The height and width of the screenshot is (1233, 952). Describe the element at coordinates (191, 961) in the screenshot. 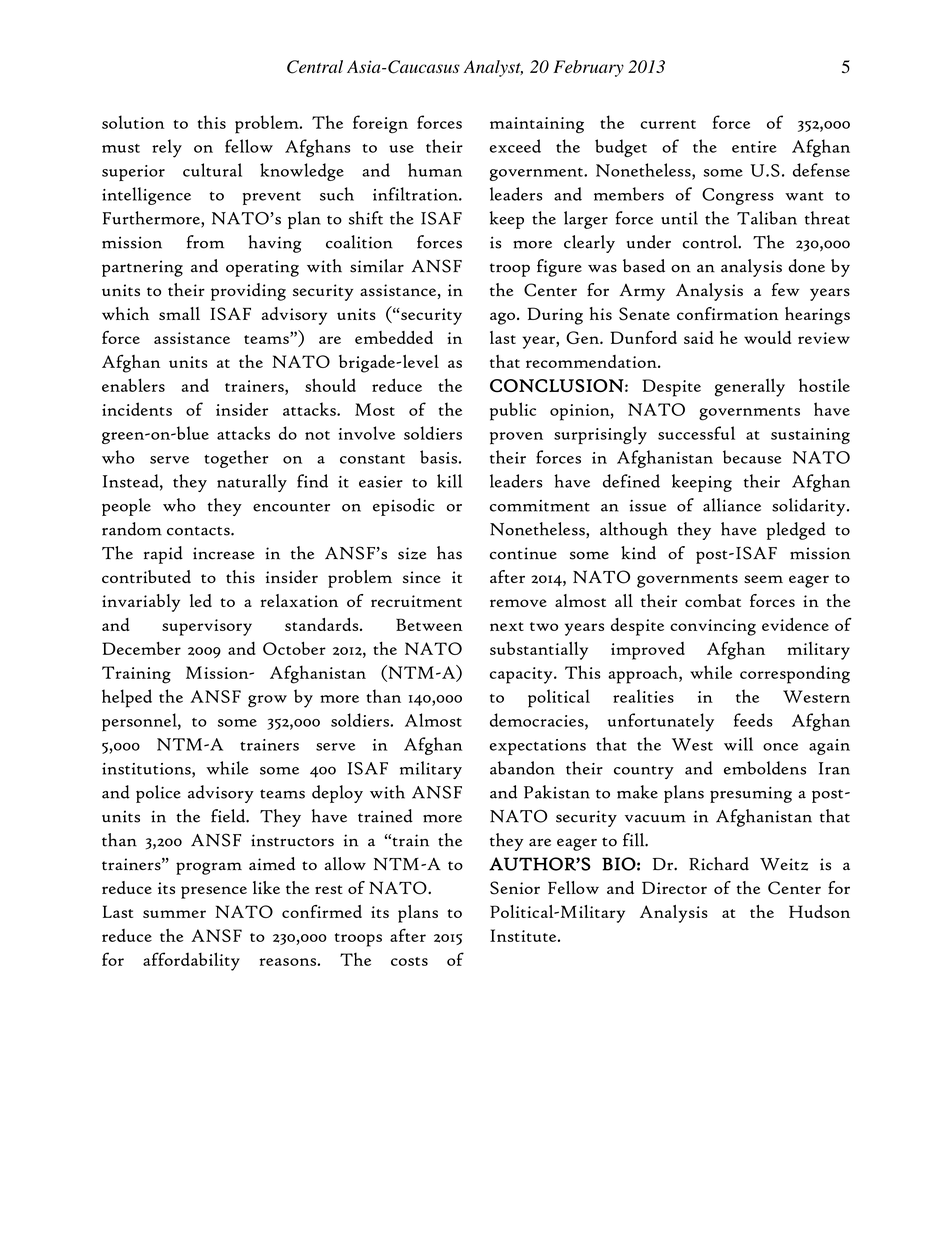

I see `affordability` at that location.
